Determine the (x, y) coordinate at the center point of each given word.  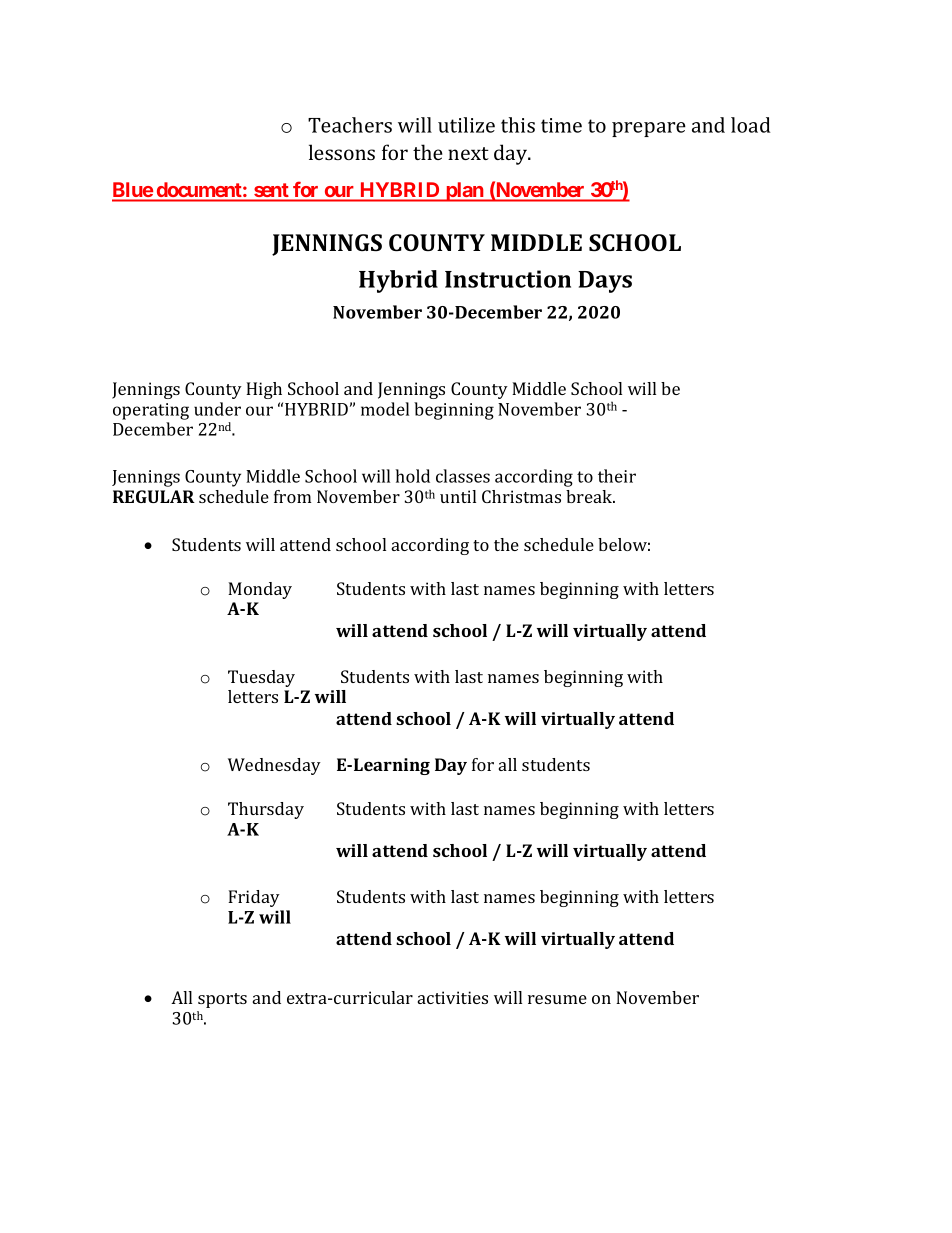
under (217, 409)
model (385, 409)
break (590, 496)
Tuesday (261, 678)
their (617, 476)
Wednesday (274, 766)
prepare (649, 129)
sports (222, 1000)
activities (453, 997)
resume (557, 999)
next (468, 153)
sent (271, 190)
